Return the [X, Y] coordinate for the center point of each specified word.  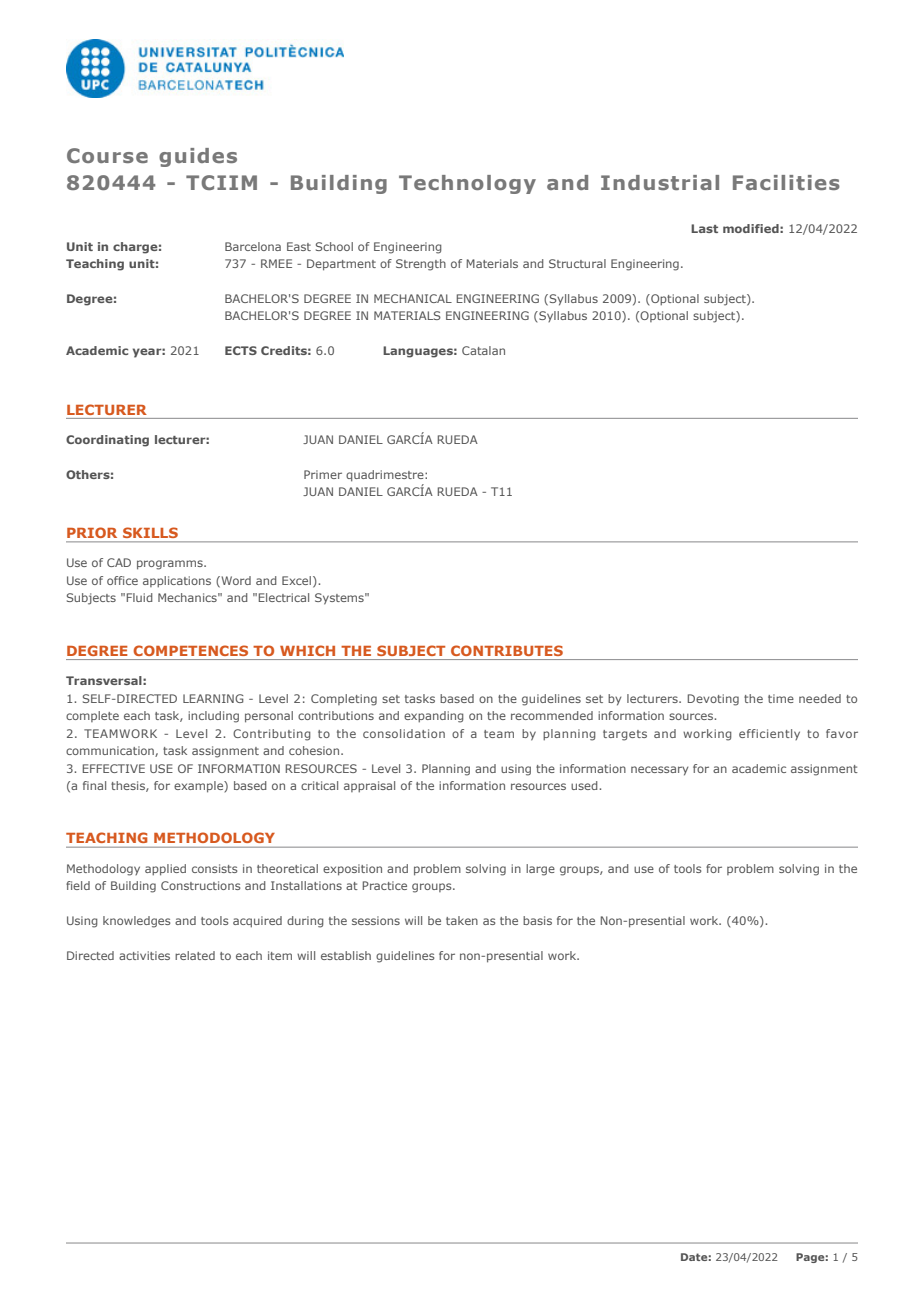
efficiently [769, 734]
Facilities [786, 182]
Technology [467, 184]
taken [462, 920]
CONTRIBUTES [507, 650]
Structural [577, 263]
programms [171, 565]
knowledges [137, 922]
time [781, 698]
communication [111, 751]
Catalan [483, 350]
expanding [434, 717]
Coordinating [107, 441]
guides [198, 157]
